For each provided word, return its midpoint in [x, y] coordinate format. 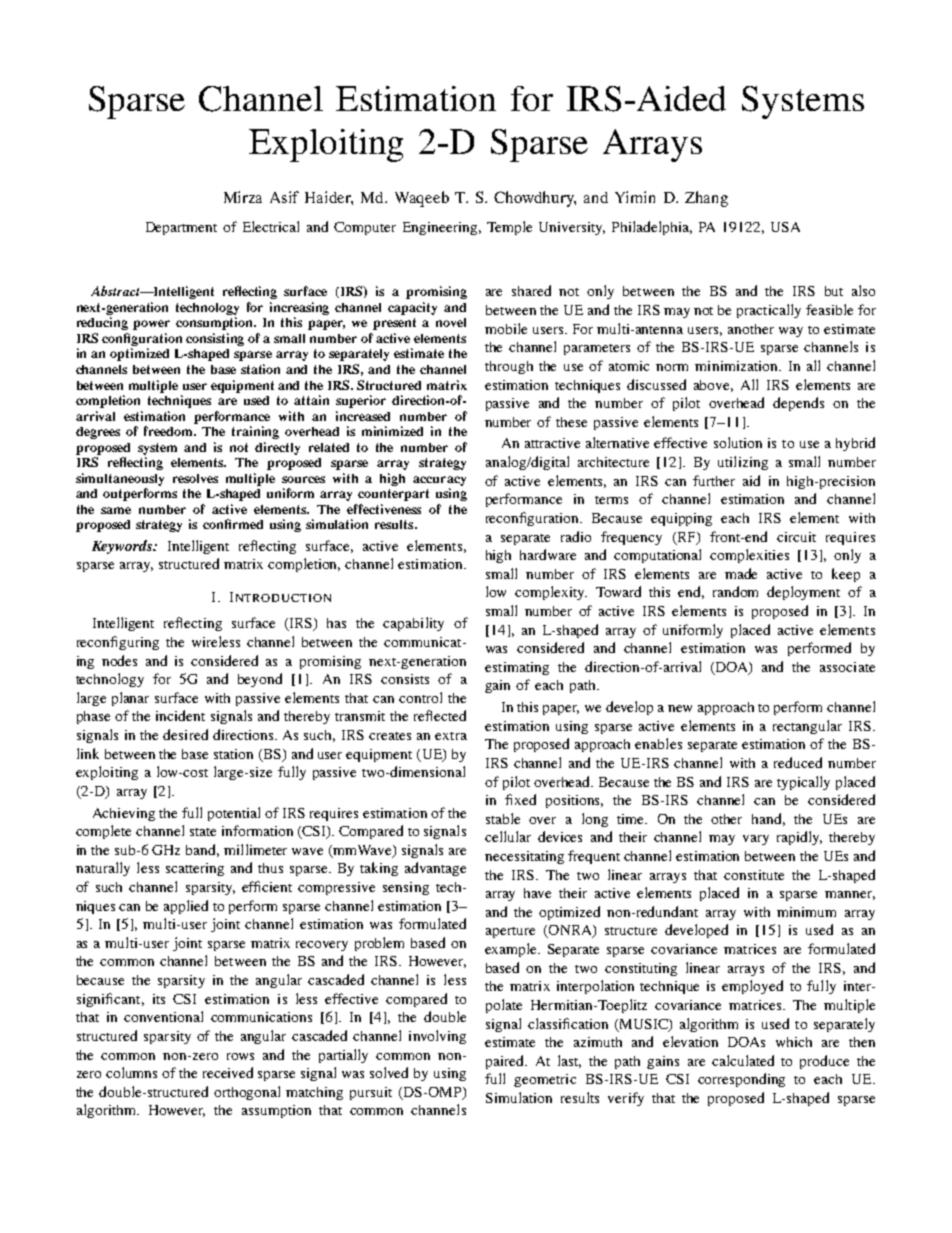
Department [181, 228]
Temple [509, 228]
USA [785, 227]
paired [506, 1062]
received [228, 1072]
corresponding [741, 1080]
